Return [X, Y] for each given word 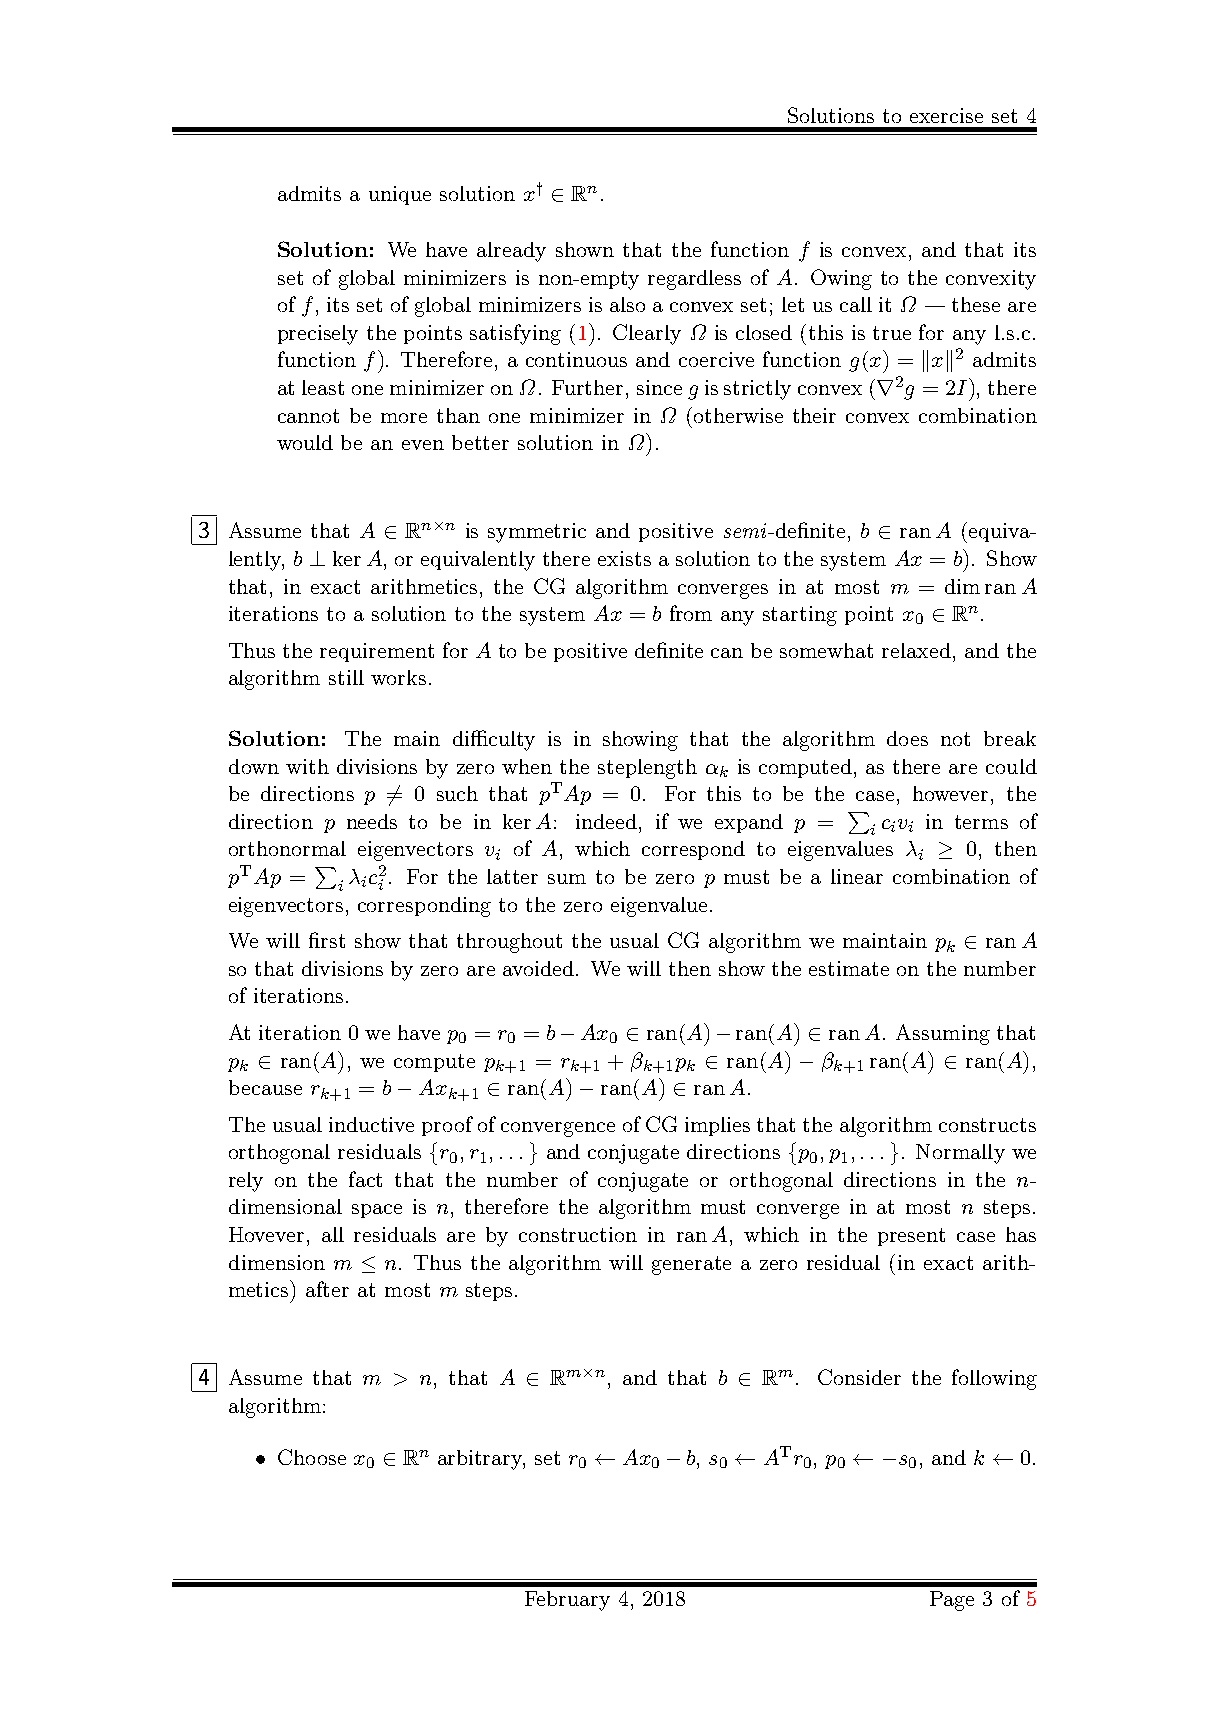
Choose [312, 1457]
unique [400, 195]
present [911, 1237]
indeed [606, 821]
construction [578, 1234]
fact [365, 1179]
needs [372, 821]
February [567, 1601]
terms [981, 822]
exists [624, 558]
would [305, 442]
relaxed [916, 650]
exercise [946, 115]
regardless [694, 280]
